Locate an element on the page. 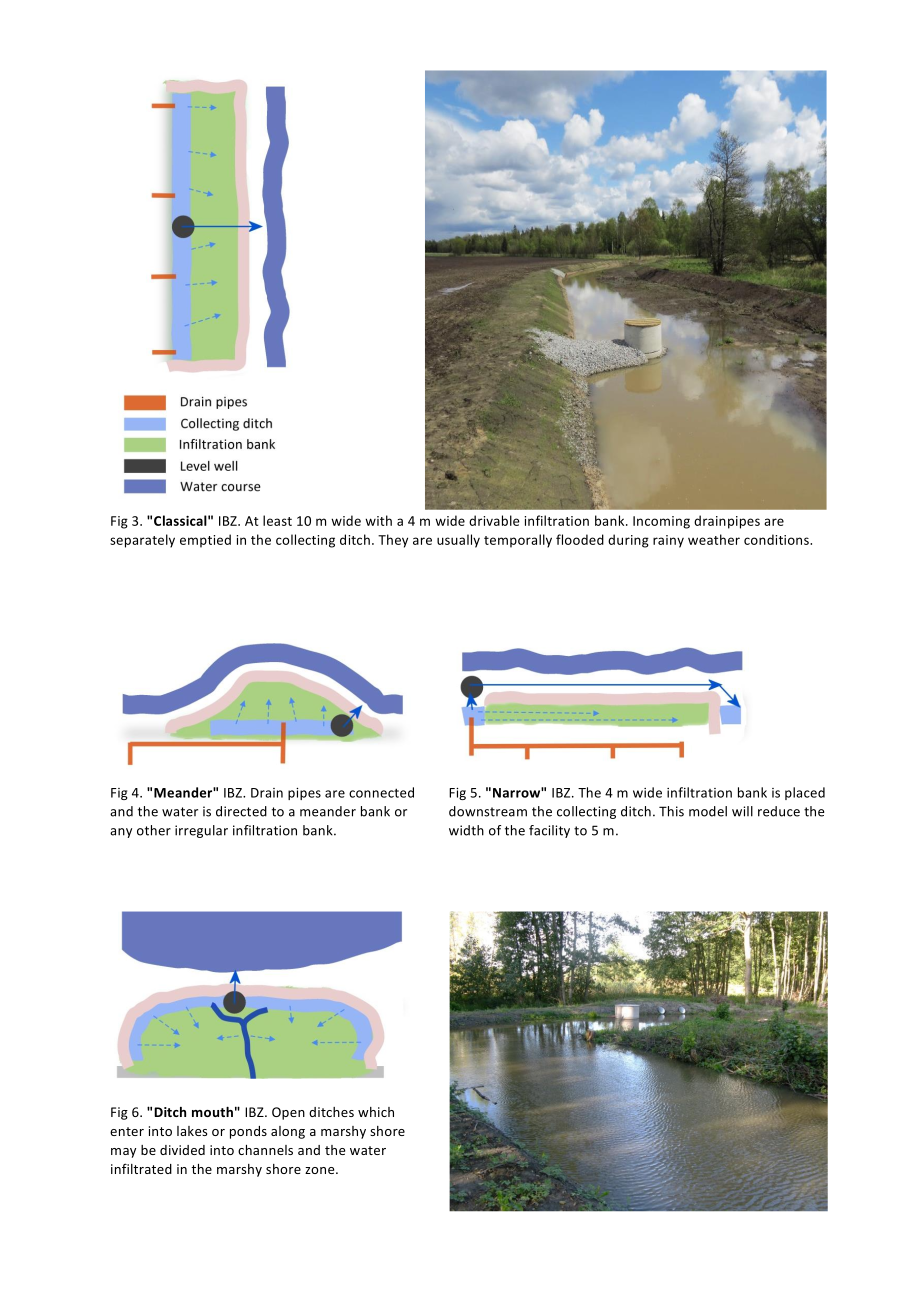 Image resolution: width=924 pixels, height=1308 pixels. weather is located at coordinates (714, 539).
